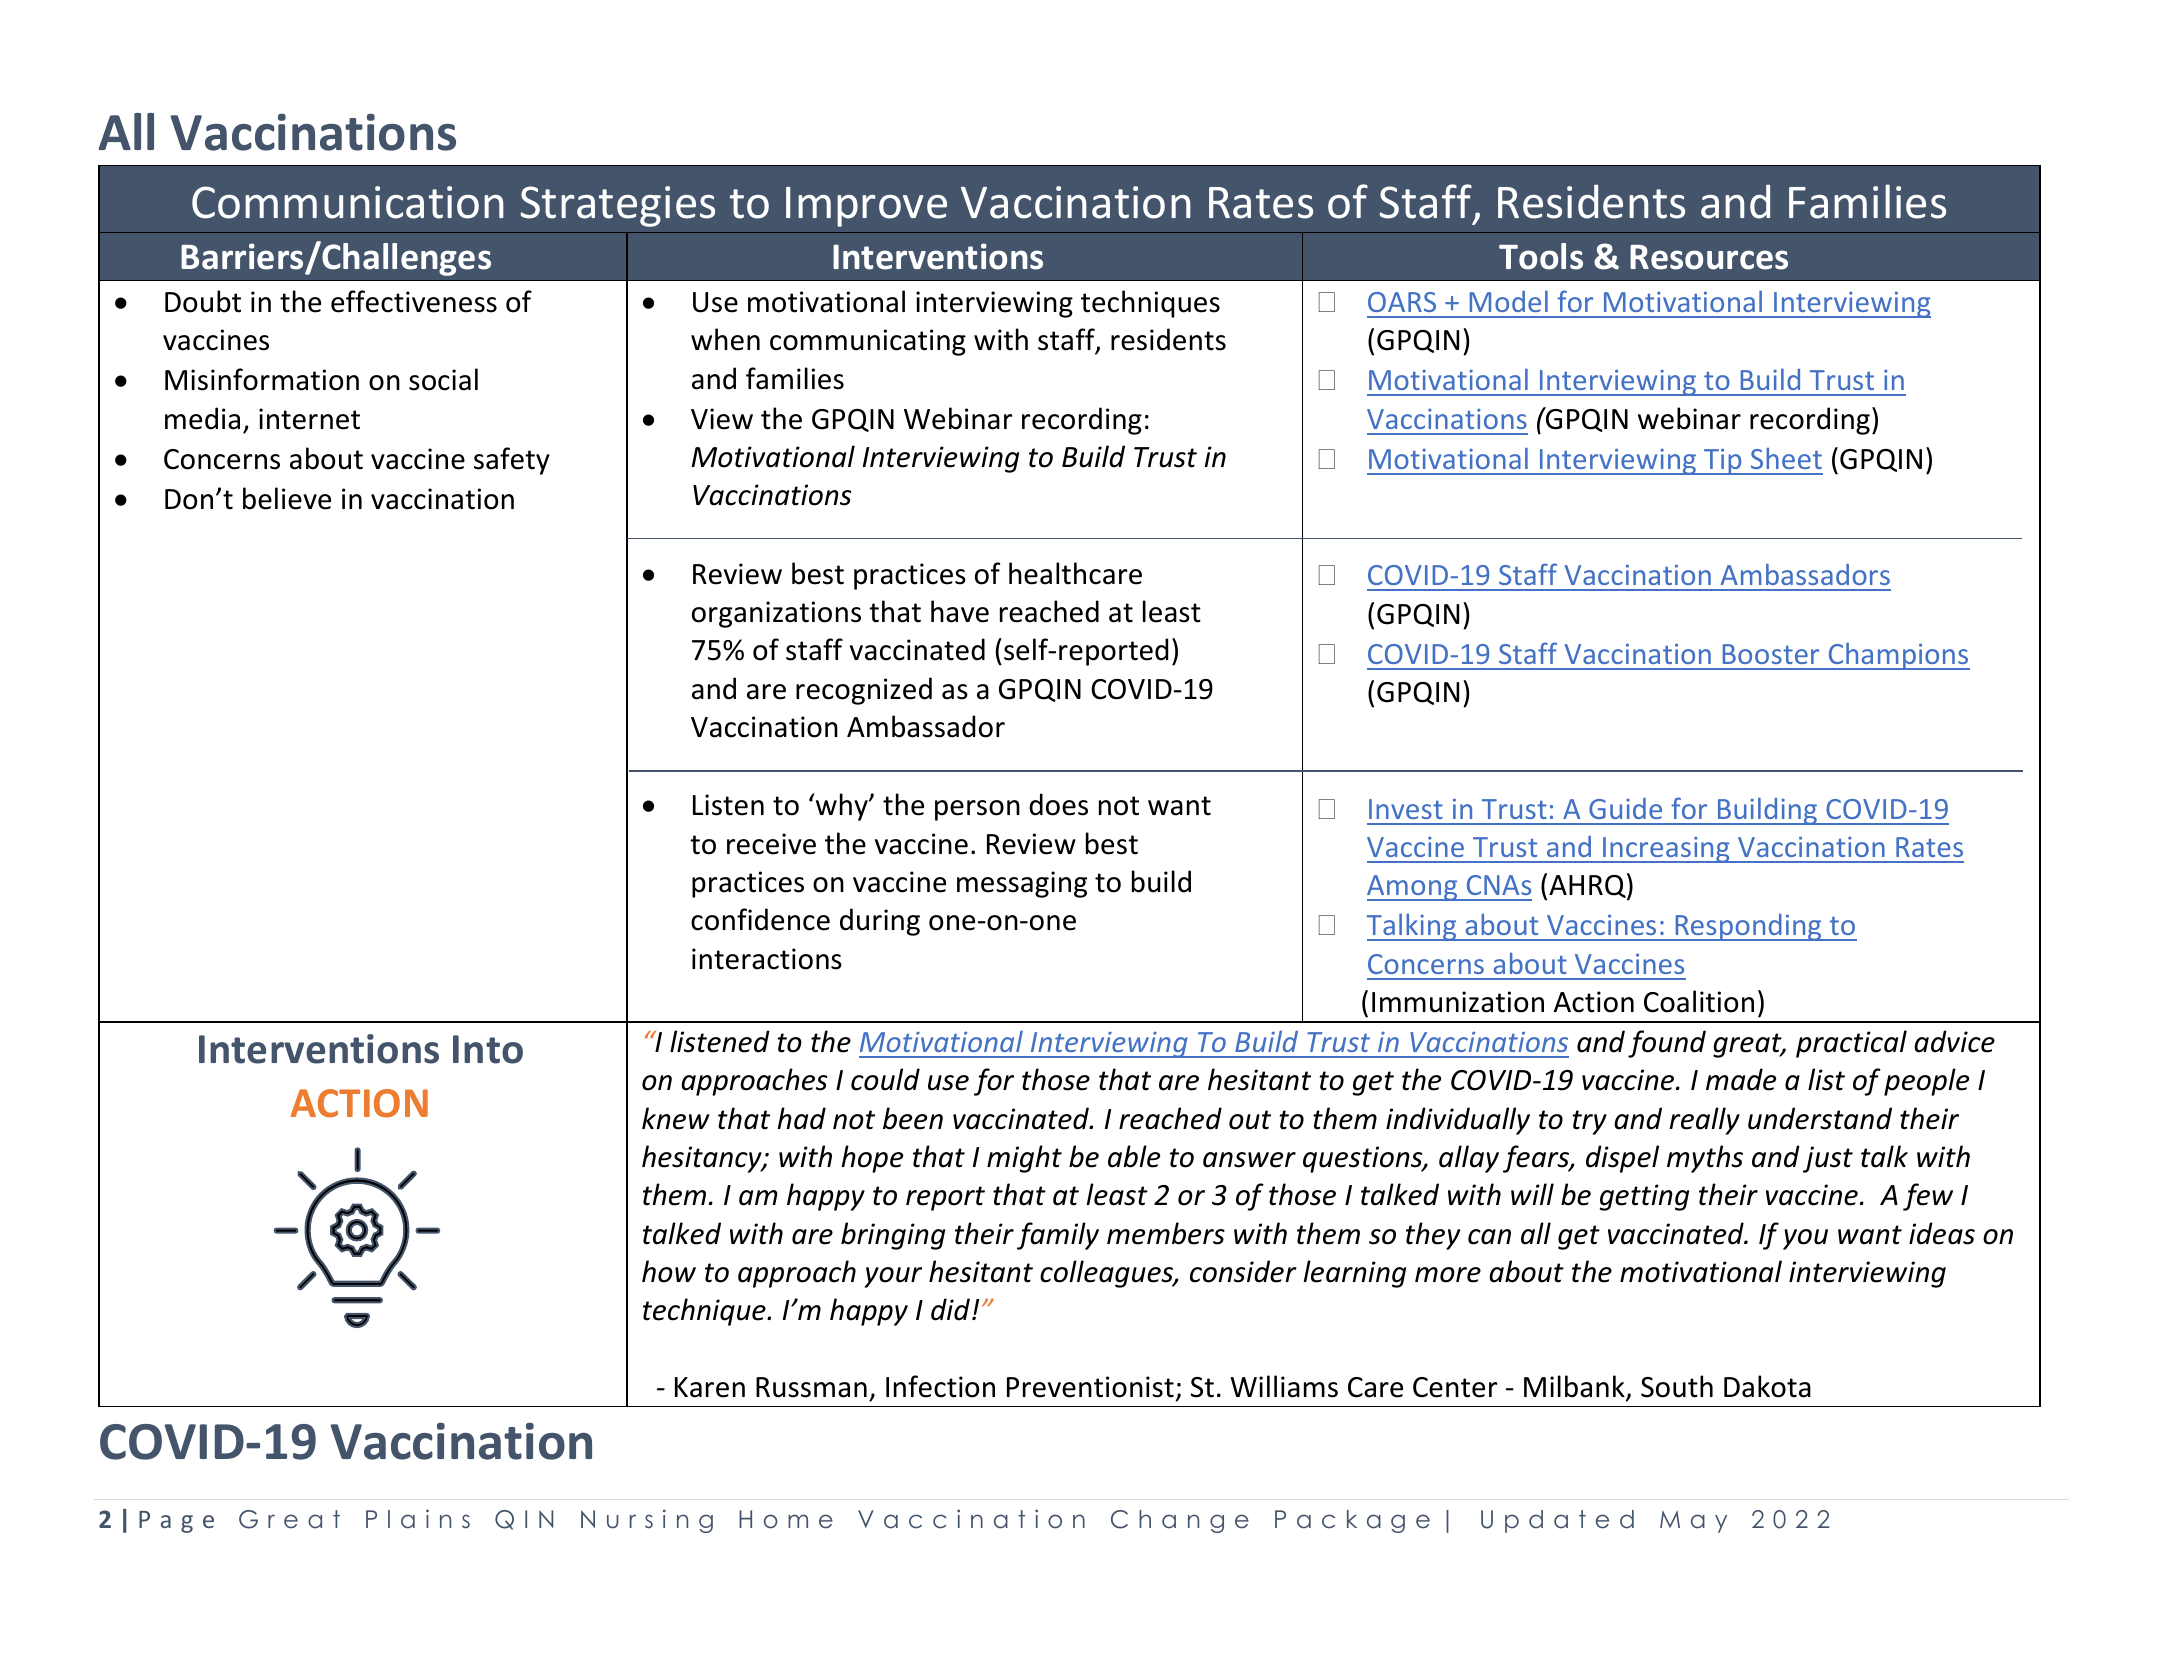  Describe the element at coordinates (866, 207) in the screenshot. I see `Improve` at that location.
